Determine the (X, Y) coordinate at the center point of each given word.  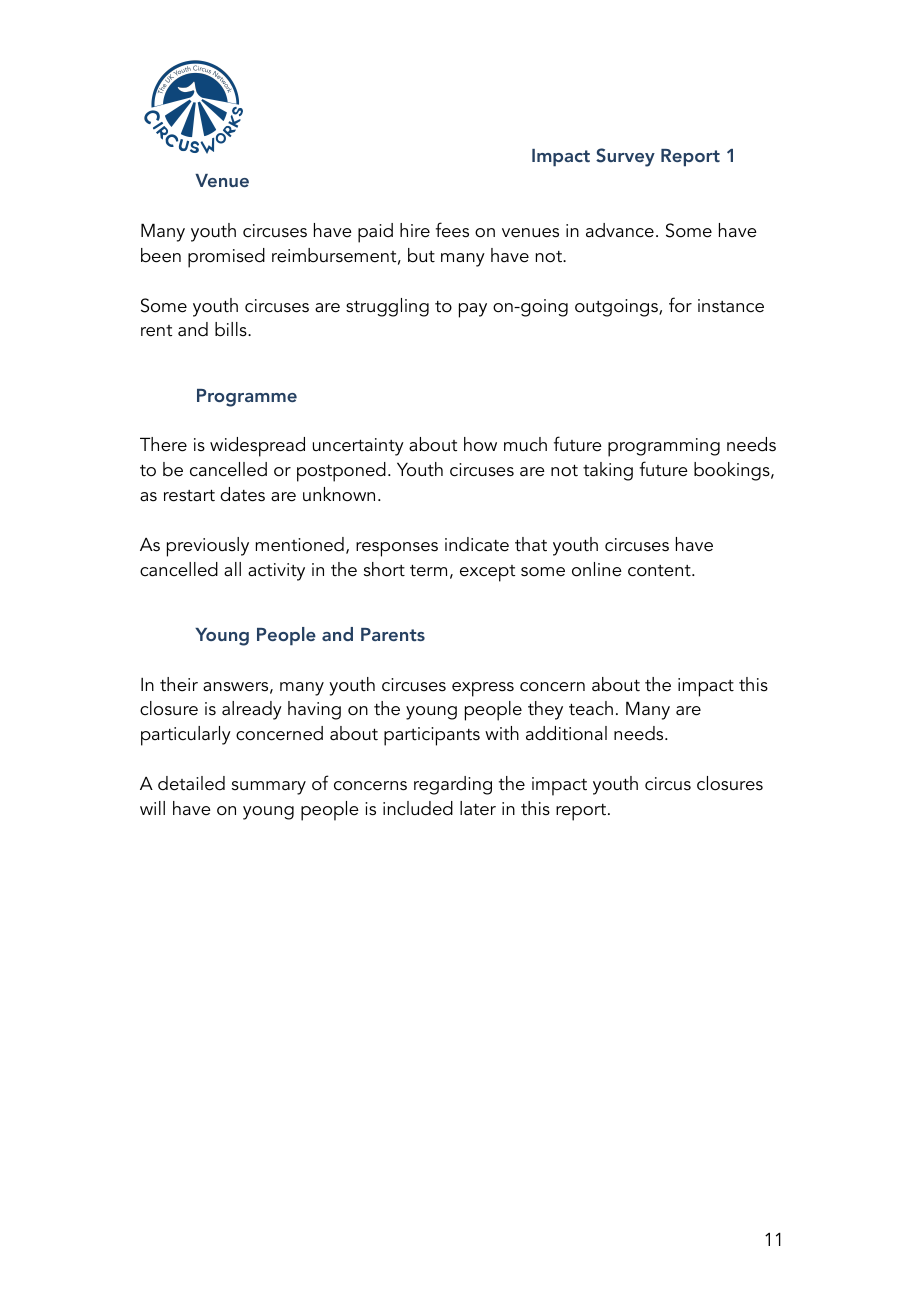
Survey (625, 157)
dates (242, 494)
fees (452, 230)
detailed (191, 783)
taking (608, 471)
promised (226, 258)
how (480, 444)
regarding (453, 785)
